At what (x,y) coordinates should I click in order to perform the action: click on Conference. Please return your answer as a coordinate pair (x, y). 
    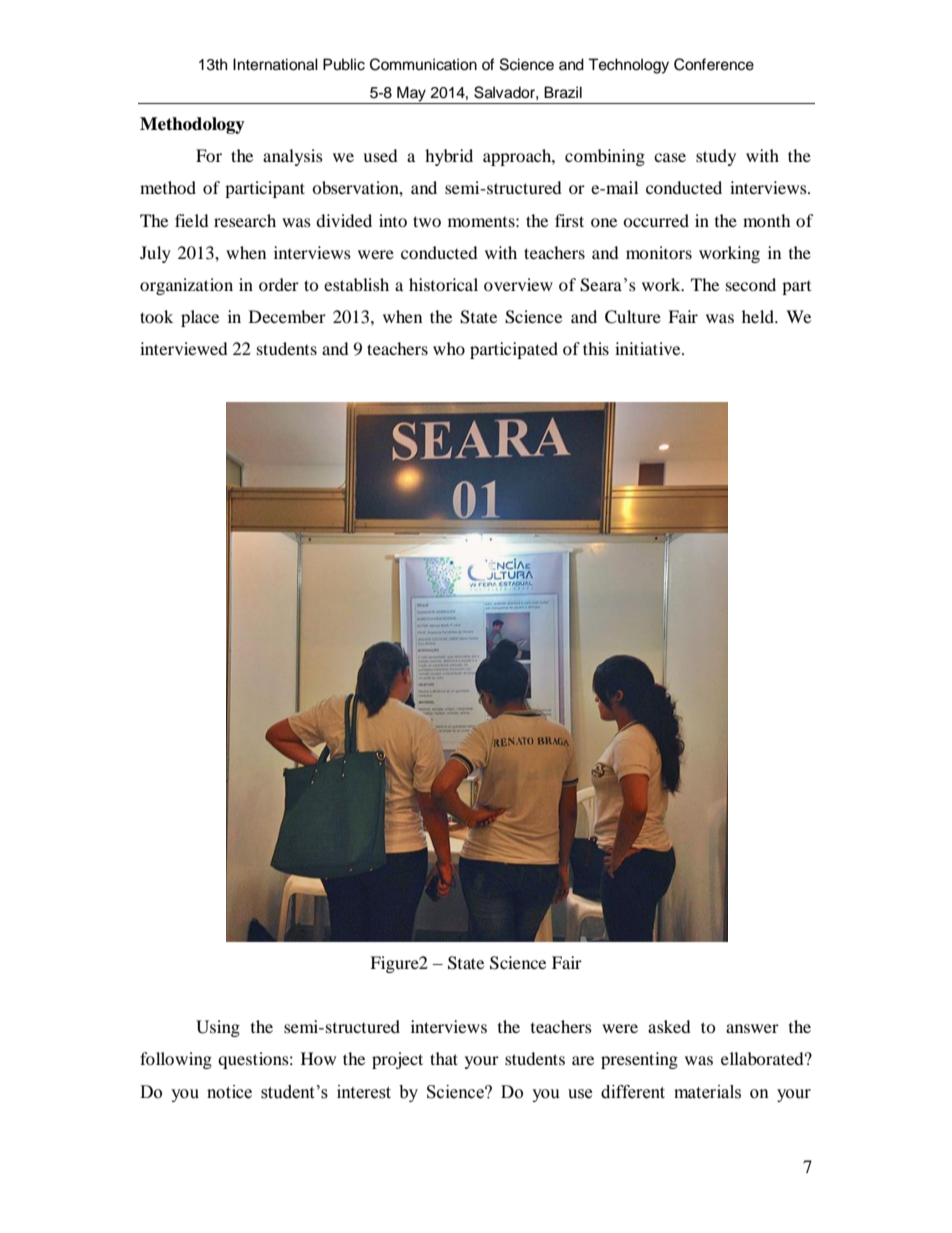
    Looking at the image, I should click on (714, 64).
